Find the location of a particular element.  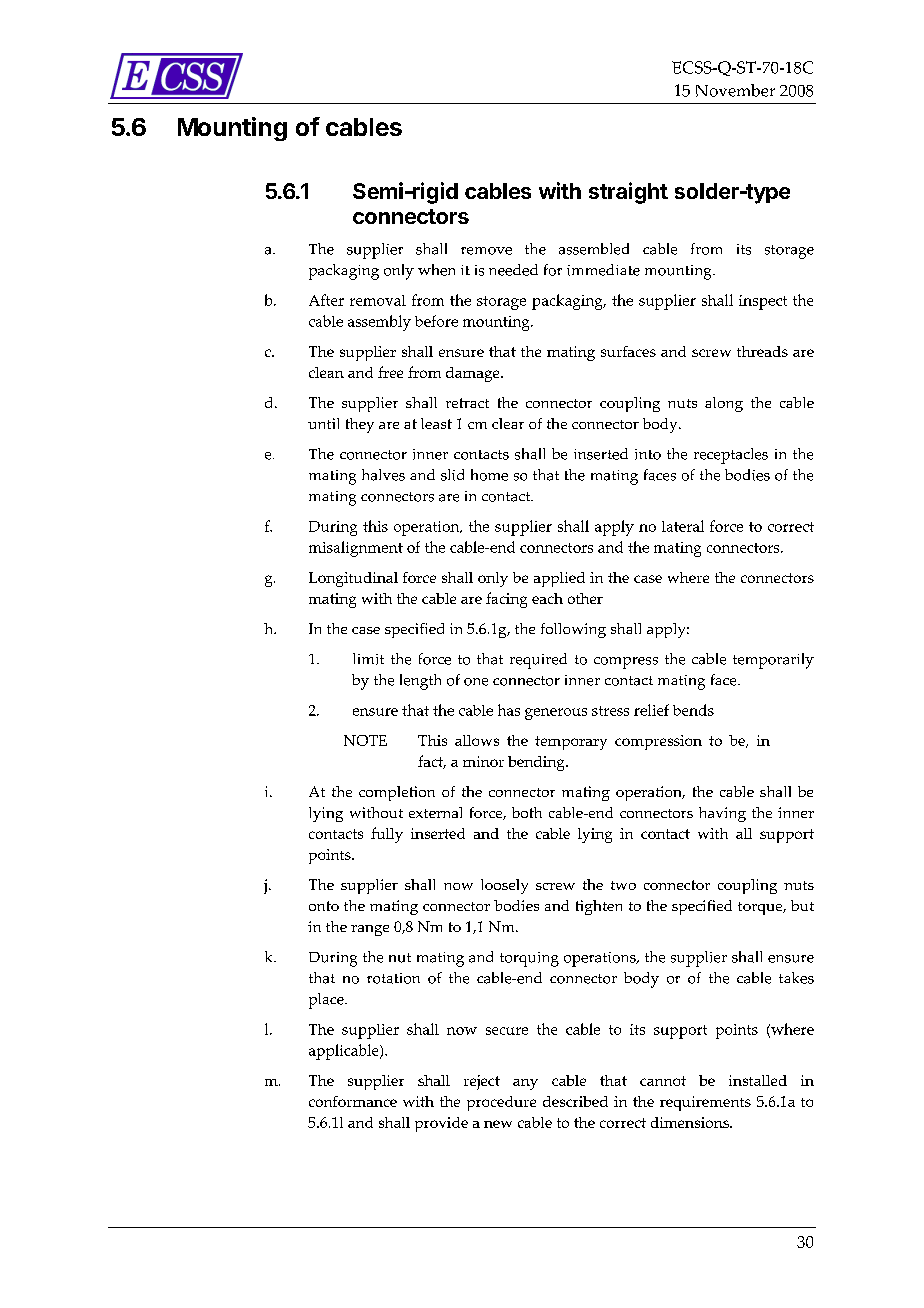

November is located at coordinates (735, 90).
